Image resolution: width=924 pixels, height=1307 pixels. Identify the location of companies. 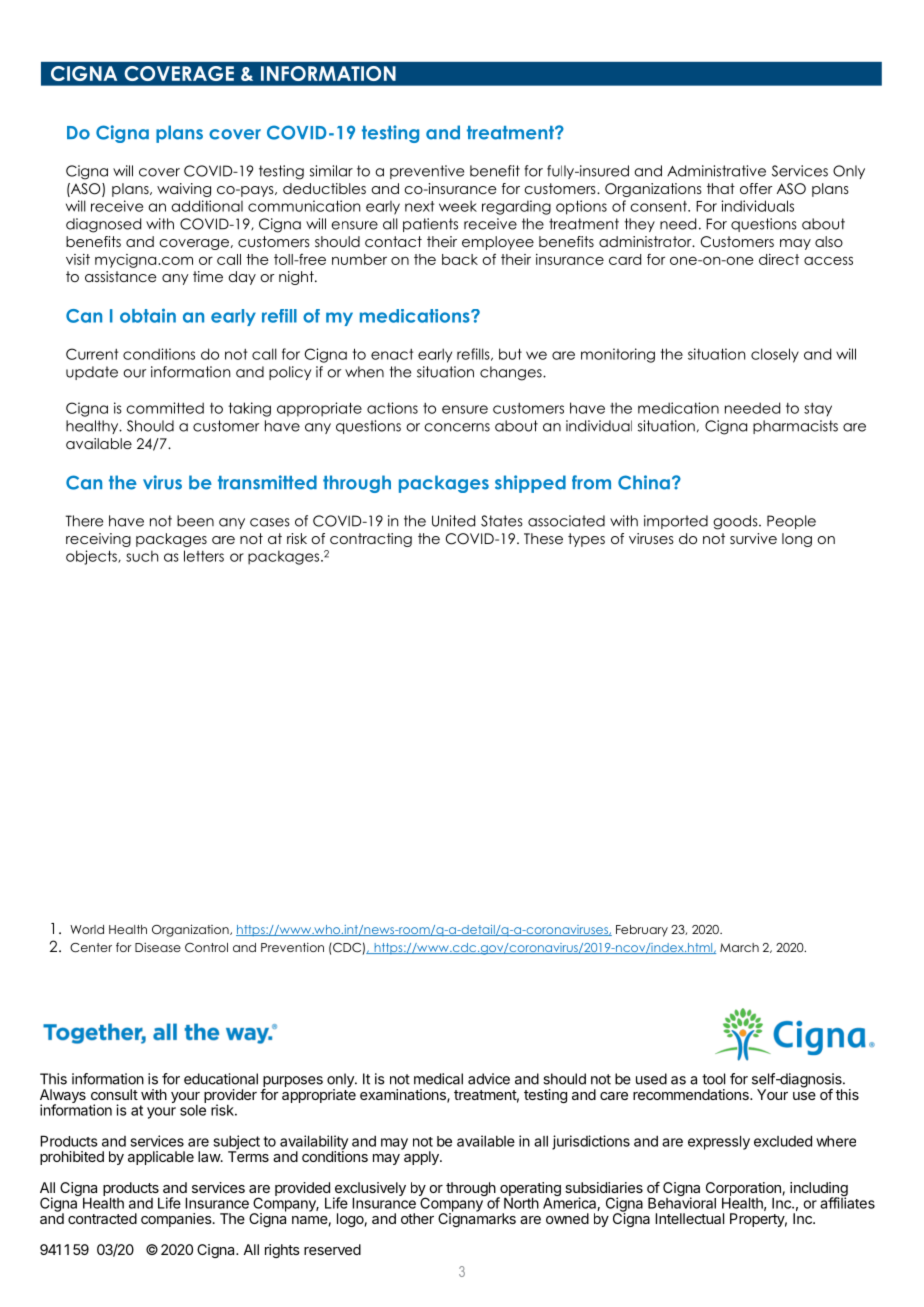
(176, 1220).
